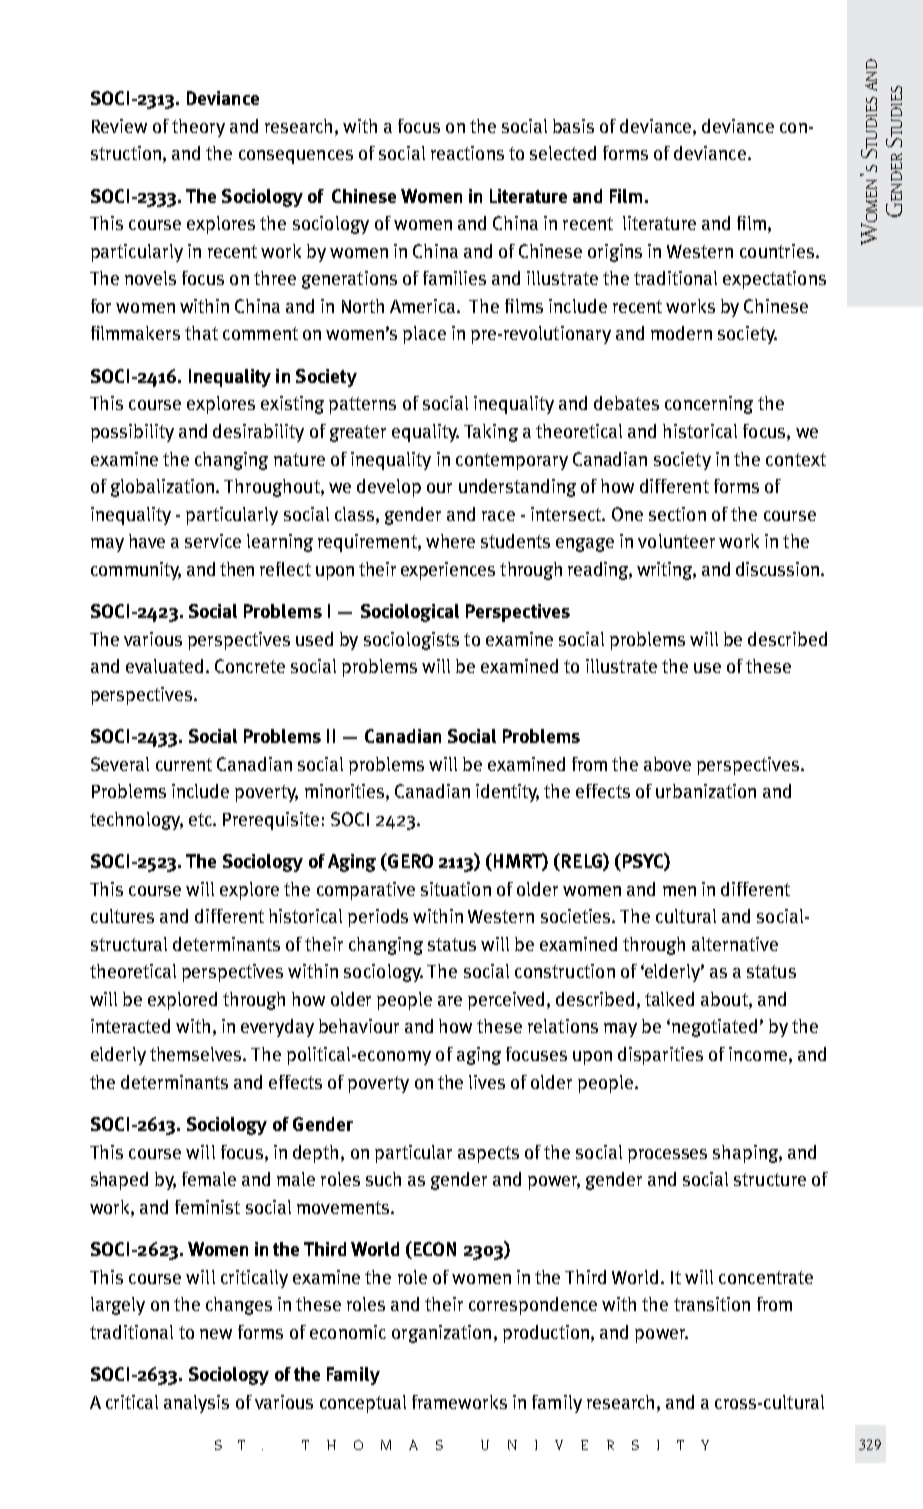 The width and height of the page is (923, 1509). Describe the element at coordinates (487, 1082) in the page. I see `lives` at that location.
